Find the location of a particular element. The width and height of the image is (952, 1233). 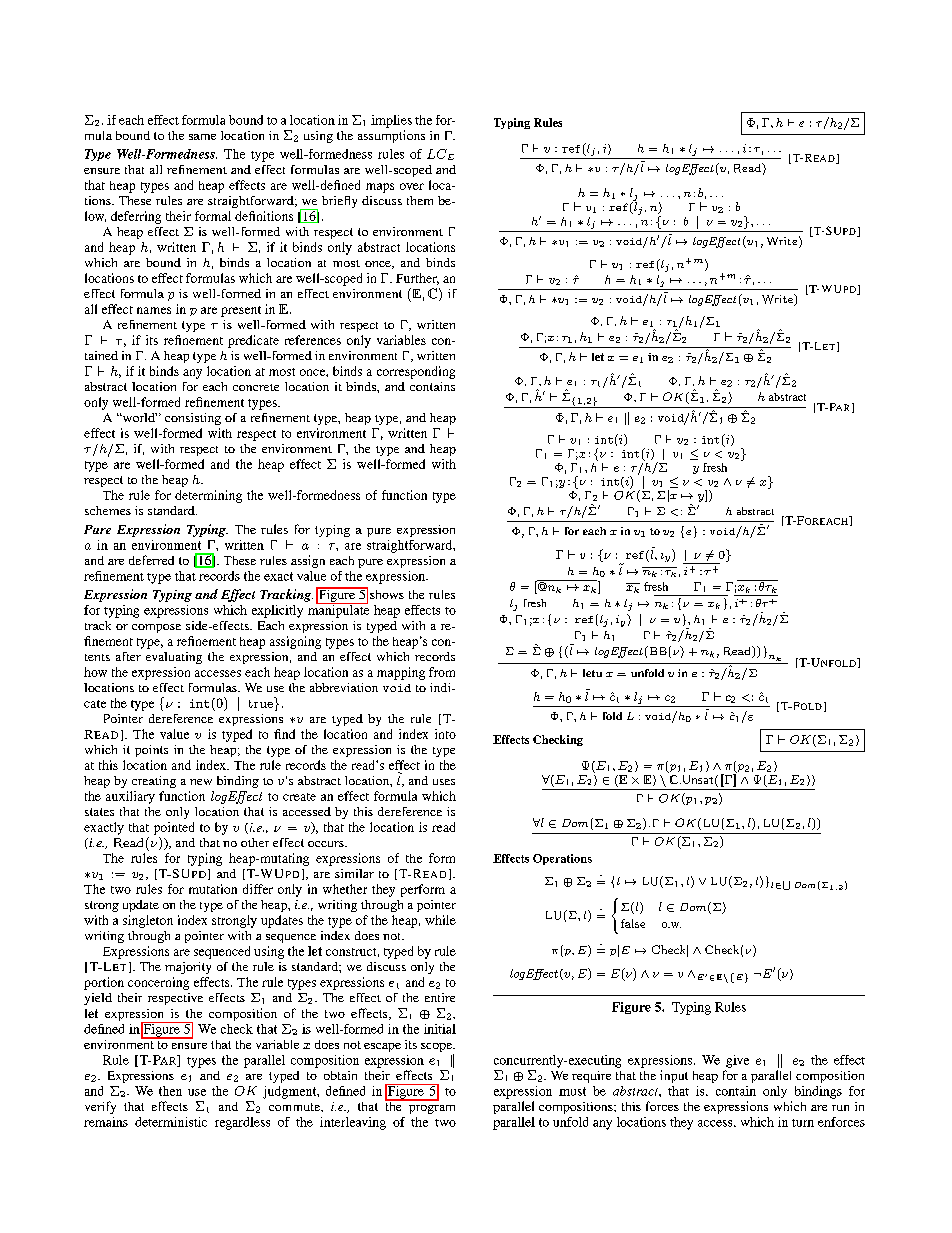

over is located at coordinates (412, 186).
